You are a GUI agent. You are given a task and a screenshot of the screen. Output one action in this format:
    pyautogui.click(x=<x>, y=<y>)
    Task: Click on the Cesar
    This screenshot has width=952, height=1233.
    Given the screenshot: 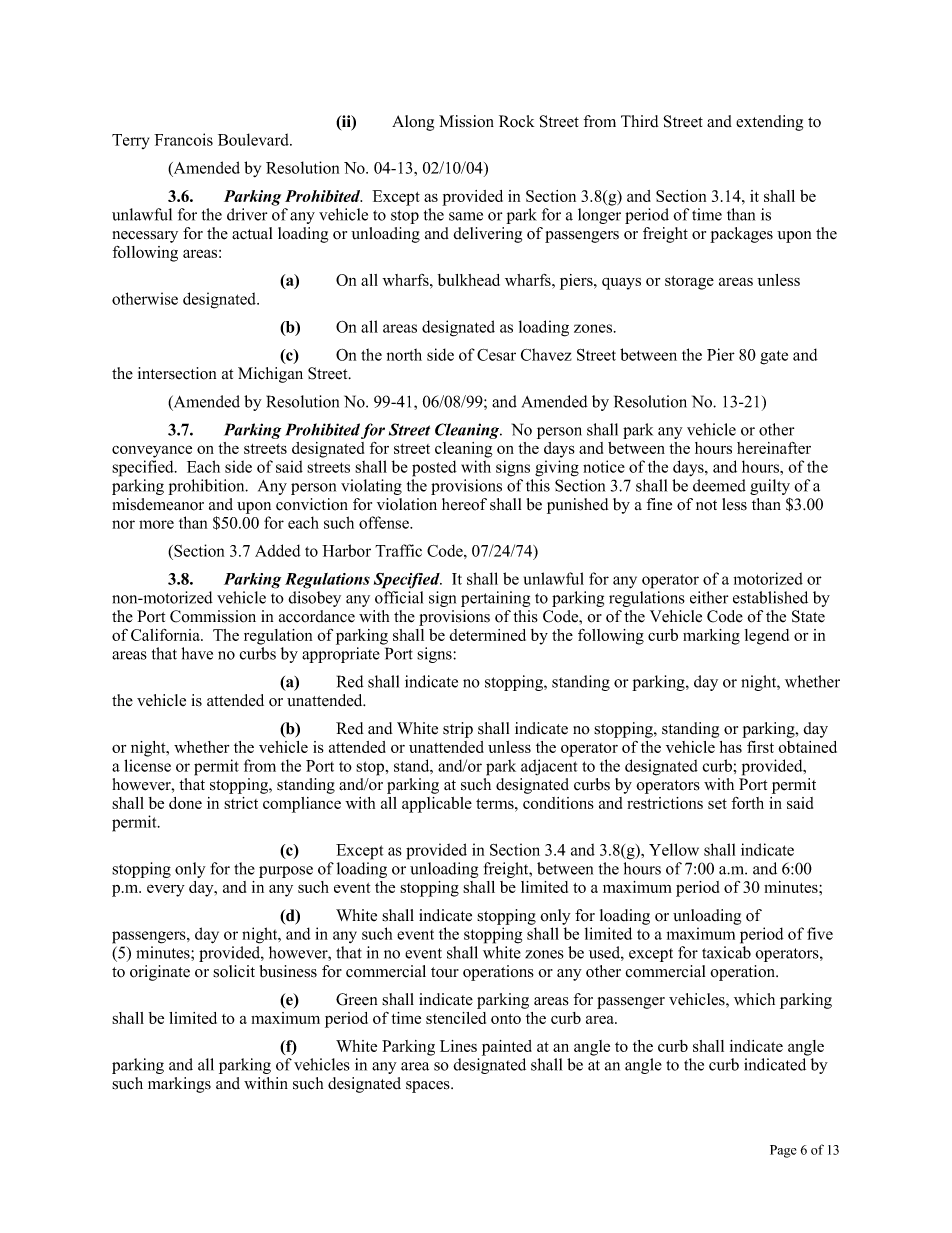 What is the action you would take?
    pyautogui.click(x=496, y=355)
